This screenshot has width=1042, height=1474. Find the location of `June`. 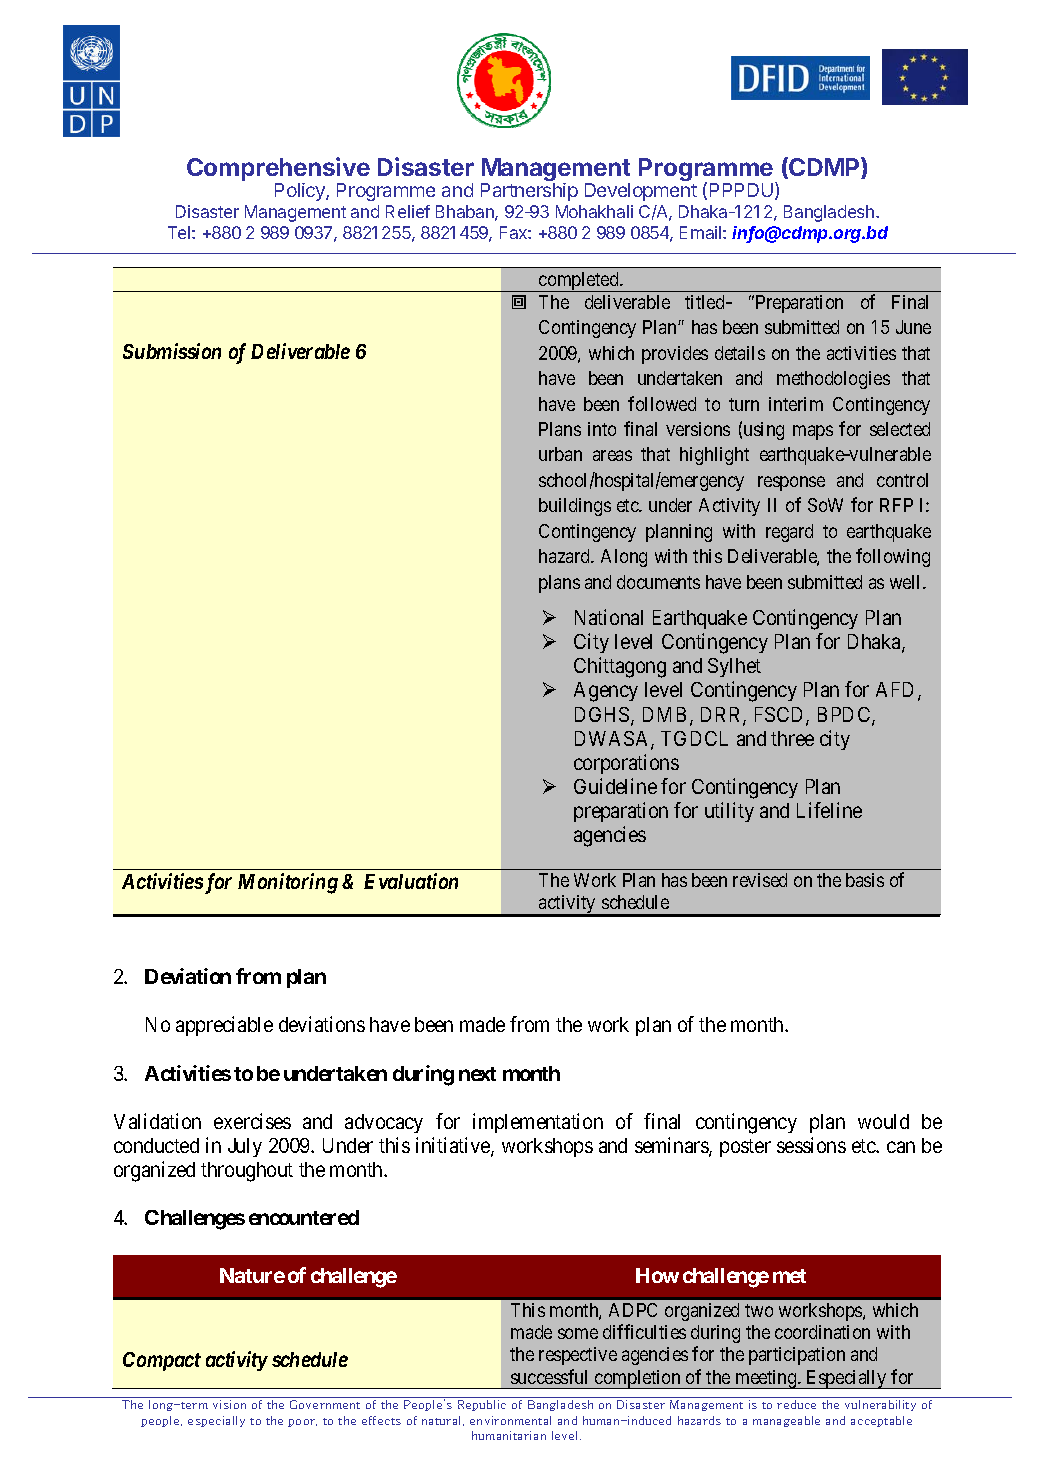

June is located at coordinates (913, 327).
